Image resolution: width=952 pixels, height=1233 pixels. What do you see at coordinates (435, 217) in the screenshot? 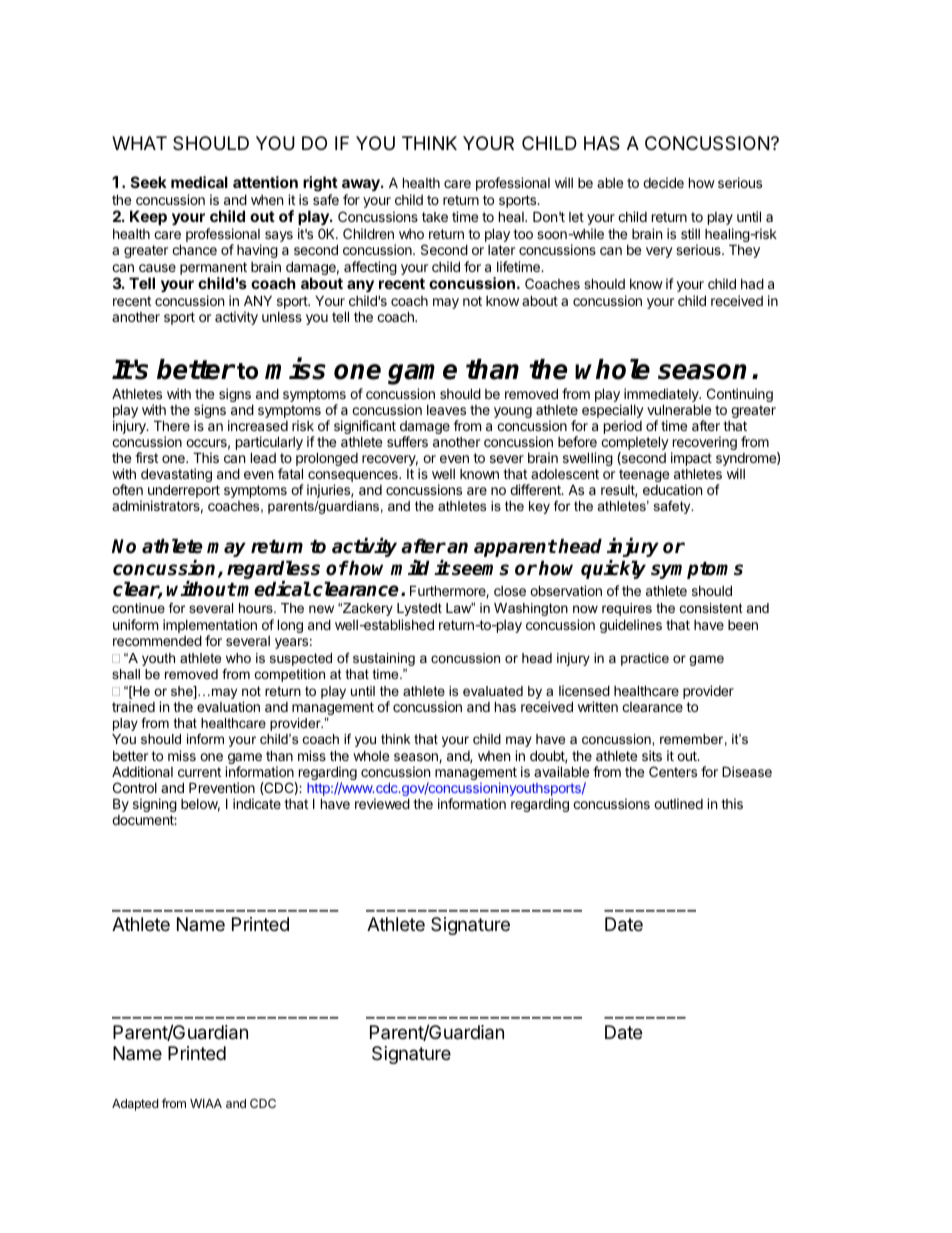
I see `take` at bounding box center [435, 217].
